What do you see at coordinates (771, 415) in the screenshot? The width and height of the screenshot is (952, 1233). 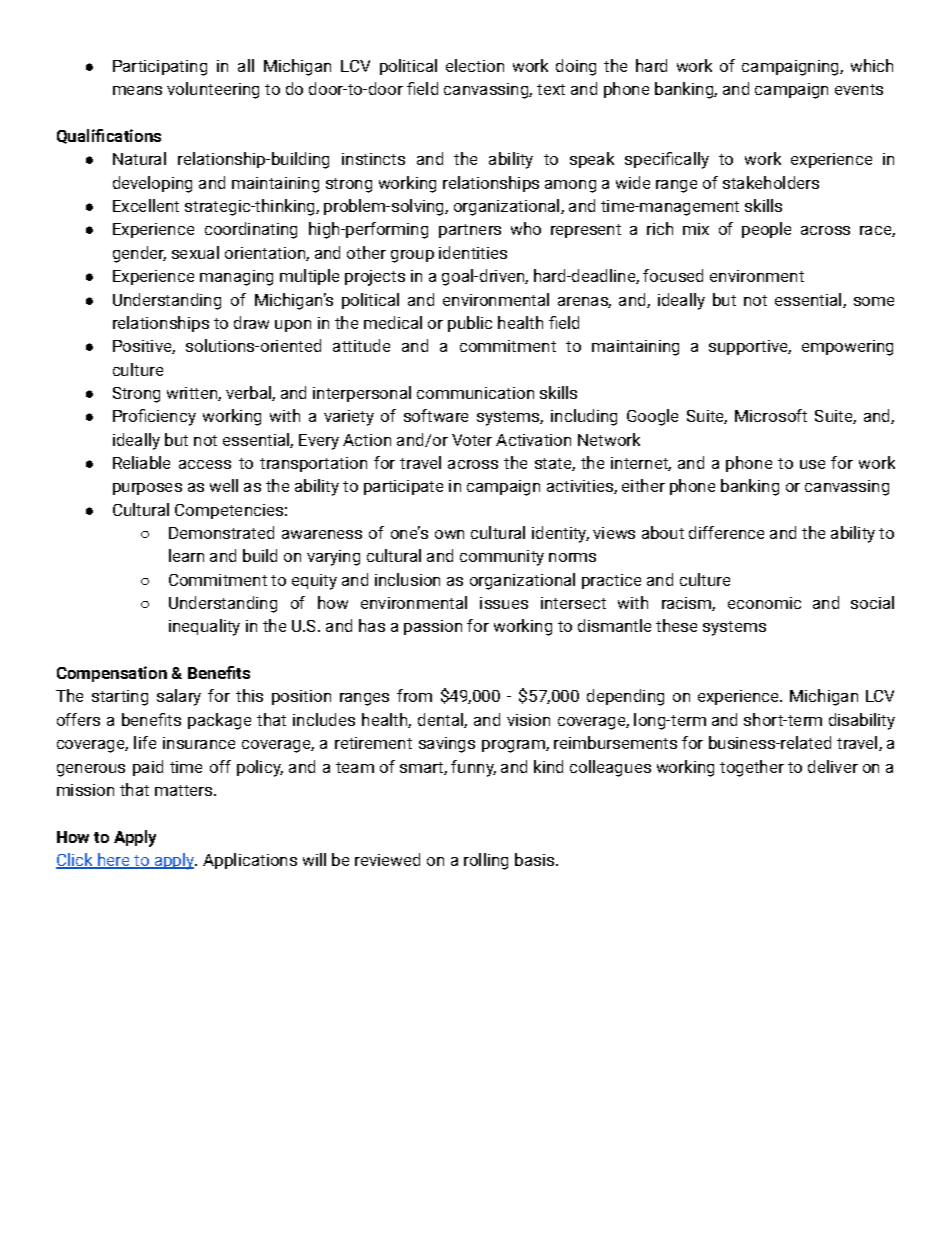 I see `Microsoft` at bounding box center [771, 415].
